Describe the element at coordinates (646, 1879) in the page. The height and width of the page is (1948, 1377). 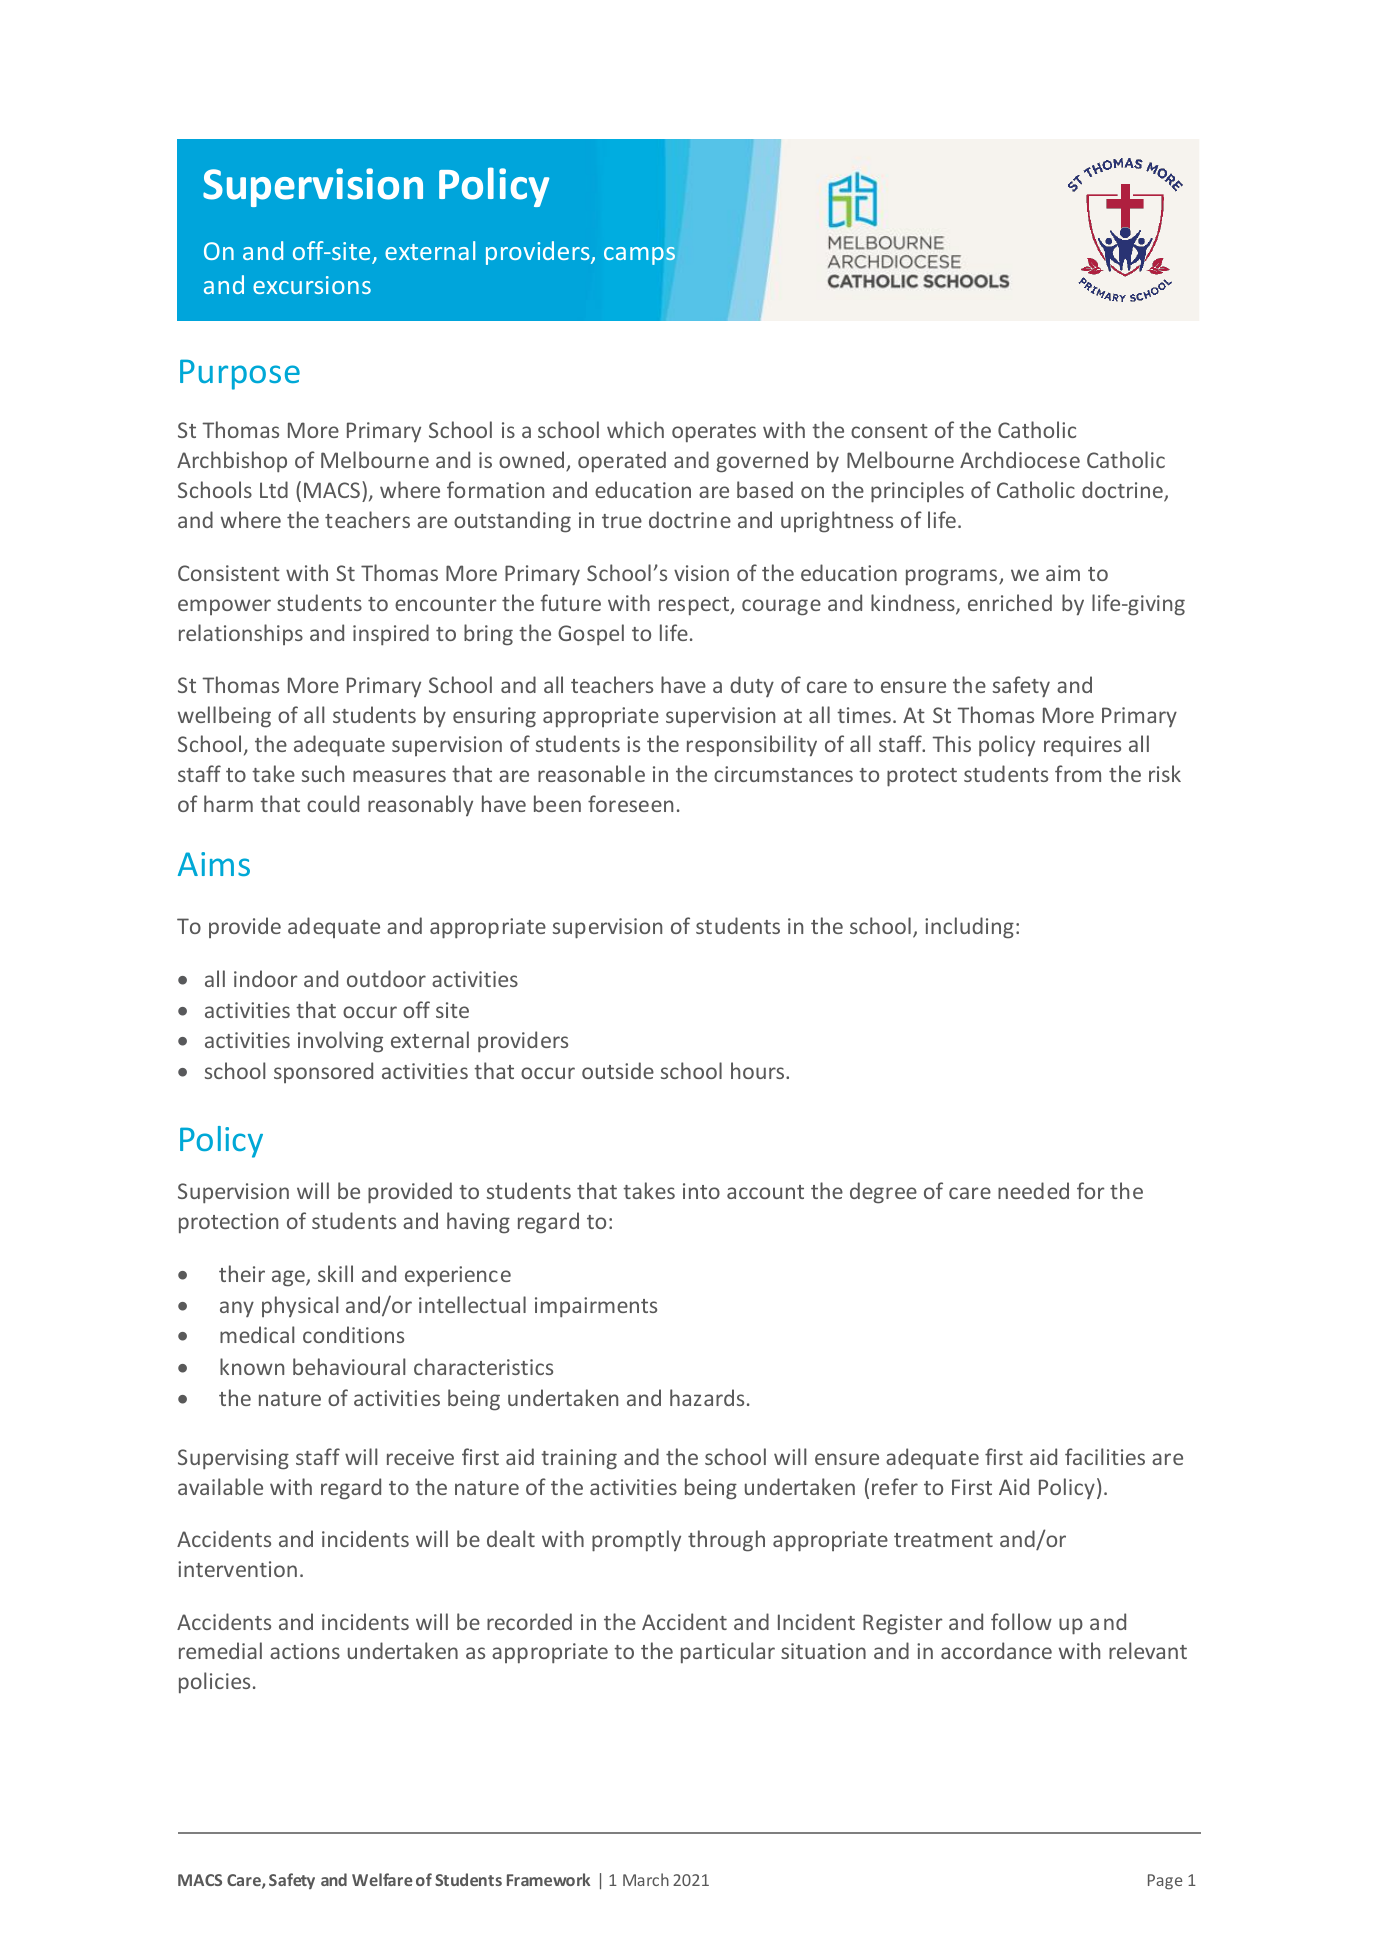
I see `March` at that location.
